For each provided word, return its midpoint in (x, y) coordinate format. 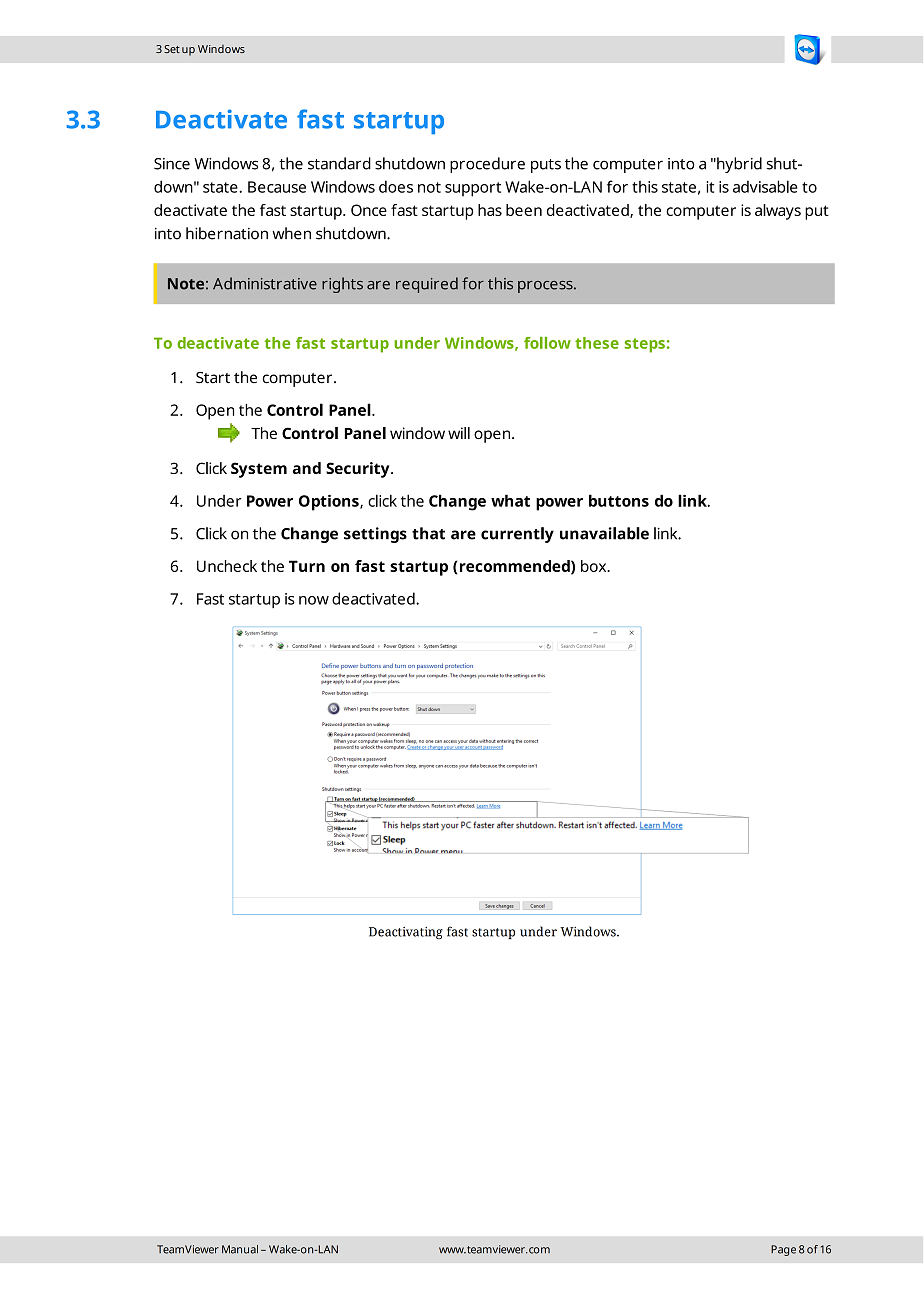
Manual (240, 1249)
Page (783, 1250)
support (473, 189)
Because (277, 187)
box (595, 566)
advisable (765, 186)
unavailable (604, 533)
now (314, 600)
